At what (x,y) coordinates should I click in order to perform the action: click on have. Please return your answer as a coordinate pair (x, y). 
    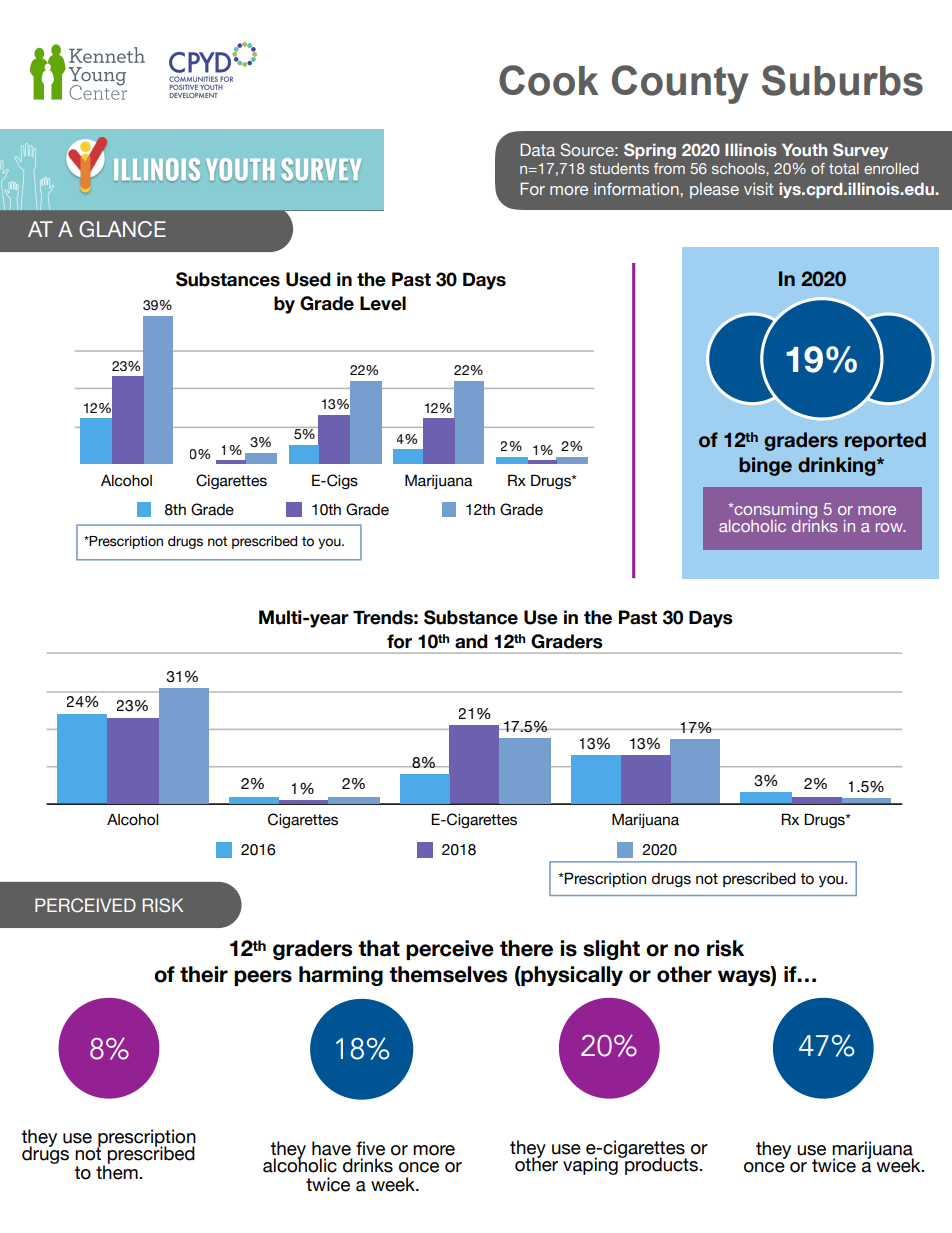
    Looking at the image, I should click on (331, 1148).
